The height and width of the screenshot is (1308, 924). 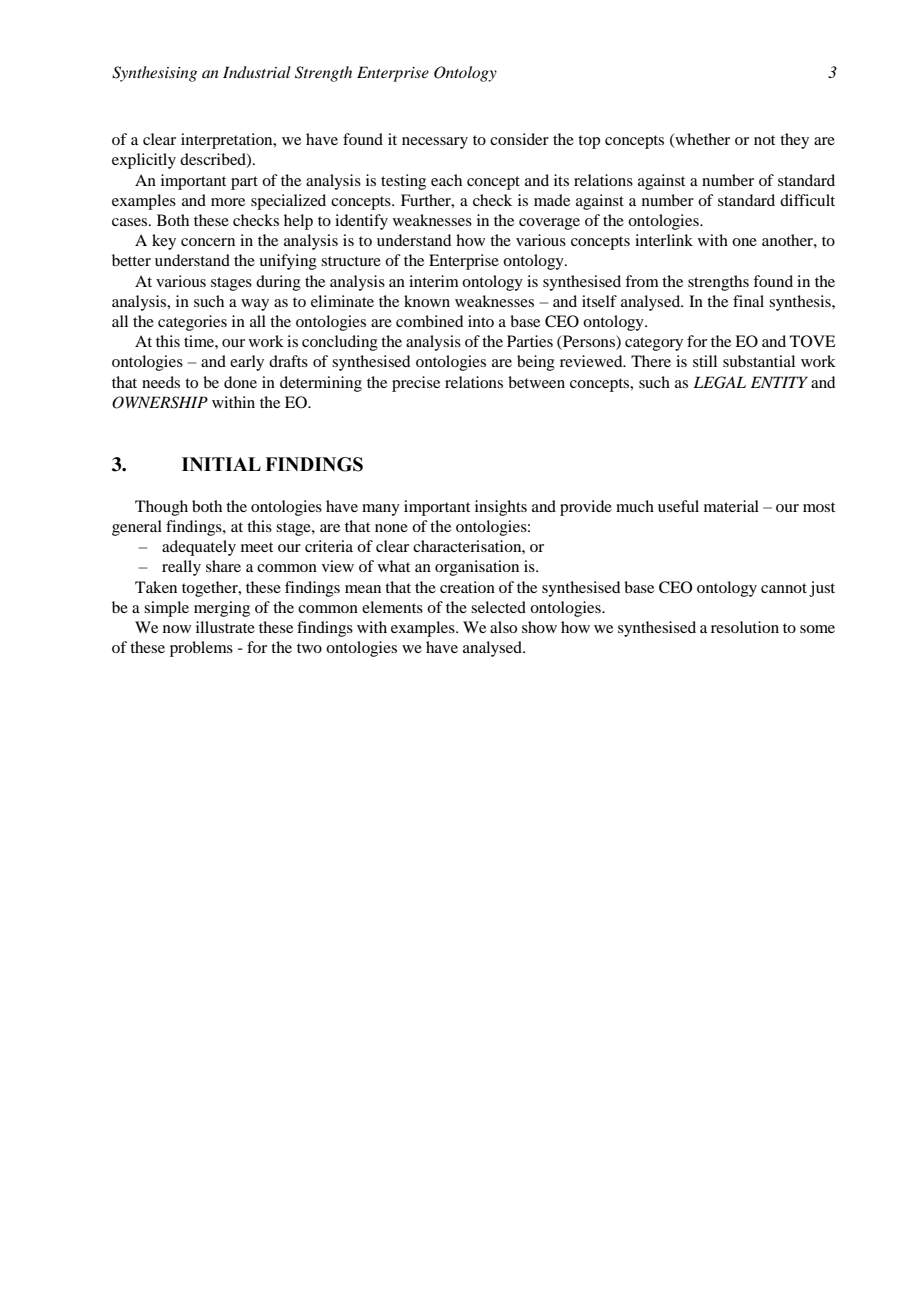 What do you see at coordinates (257, 72) in the screenshot?
I see `Industrial` at bounding box center [257, 72].
